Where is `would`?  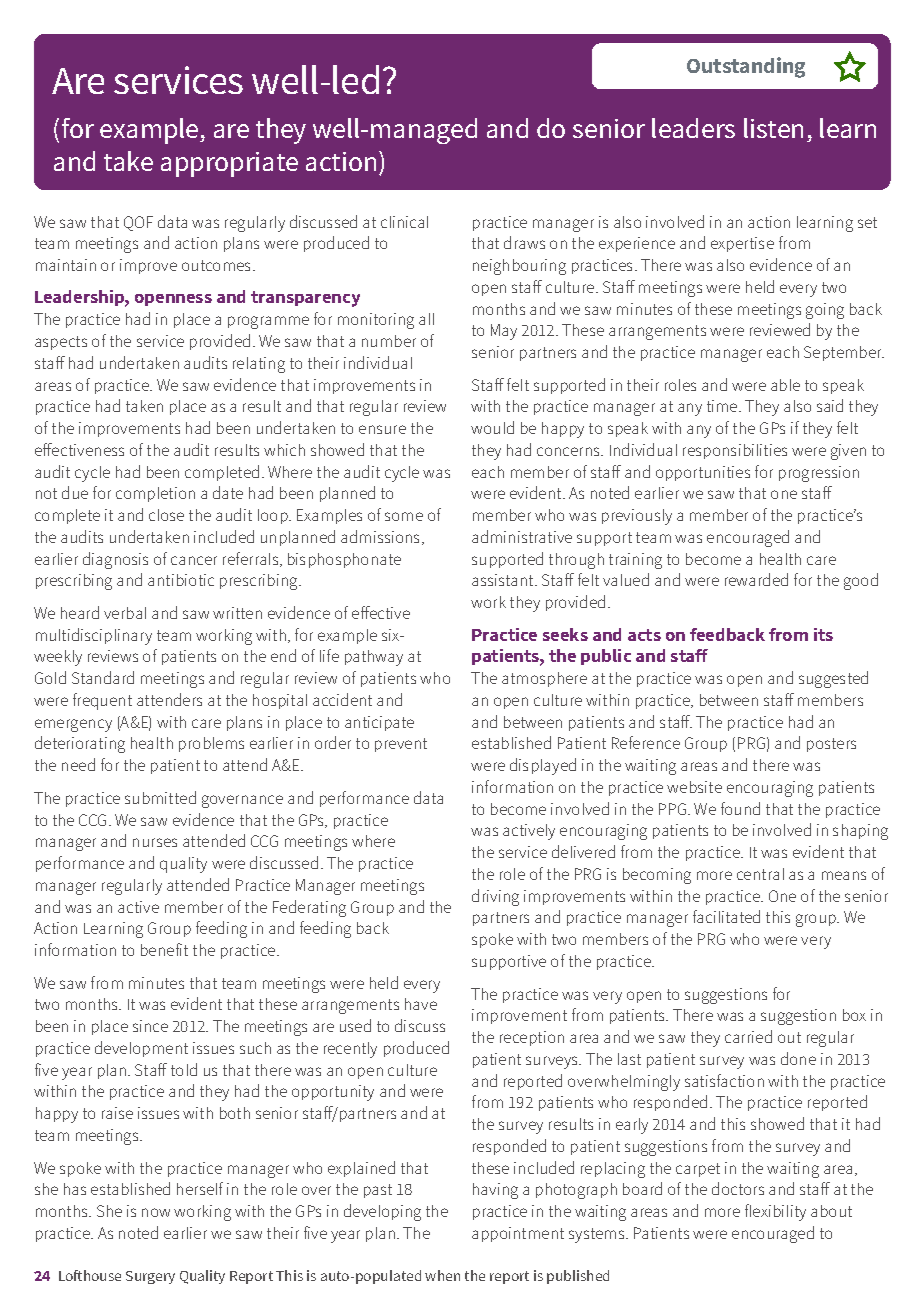
would is located at coordinates (492, 427).
